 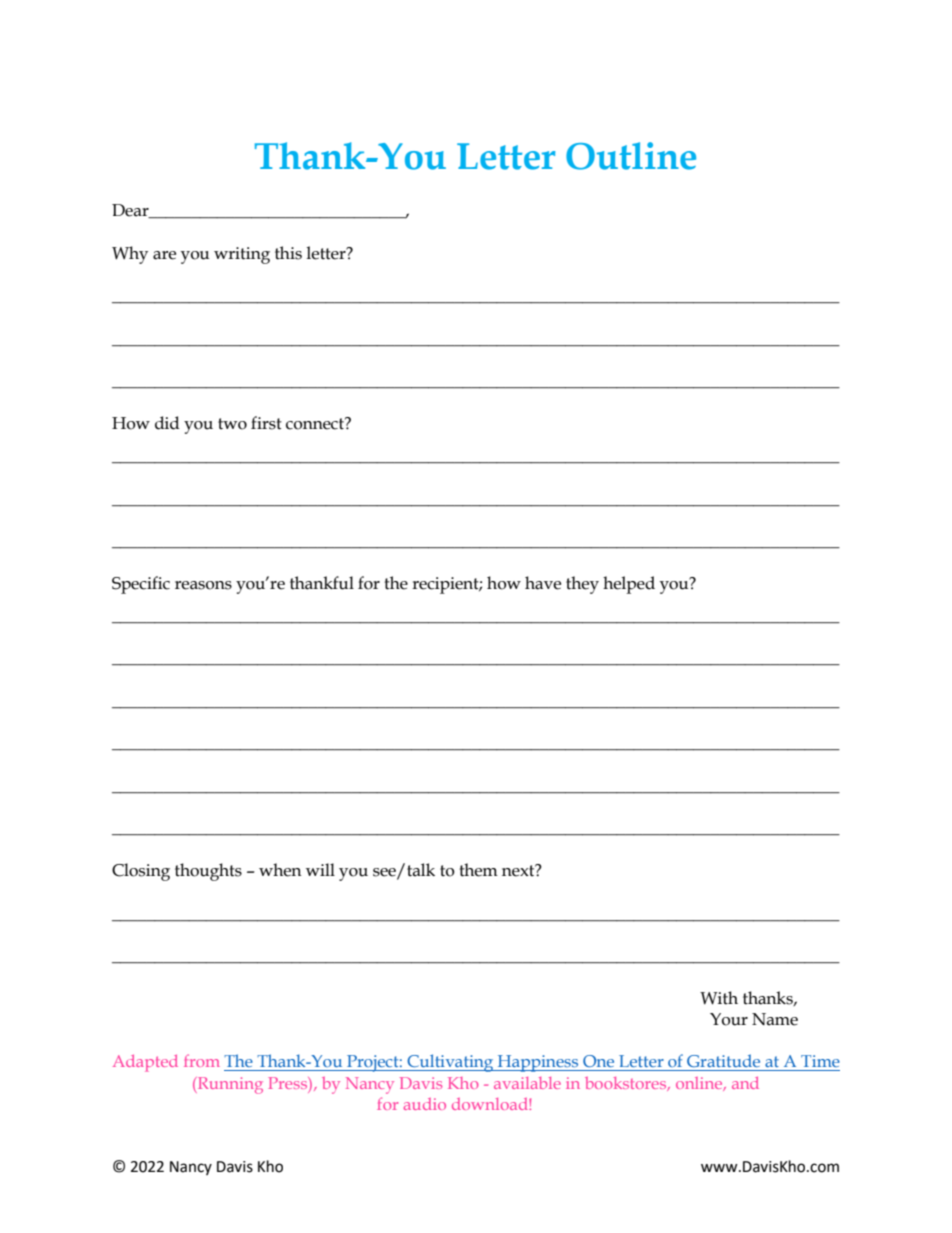 What do you see at coordinates (242, 255) in the document?
I see `writing` at bounding box center [242, 255].
